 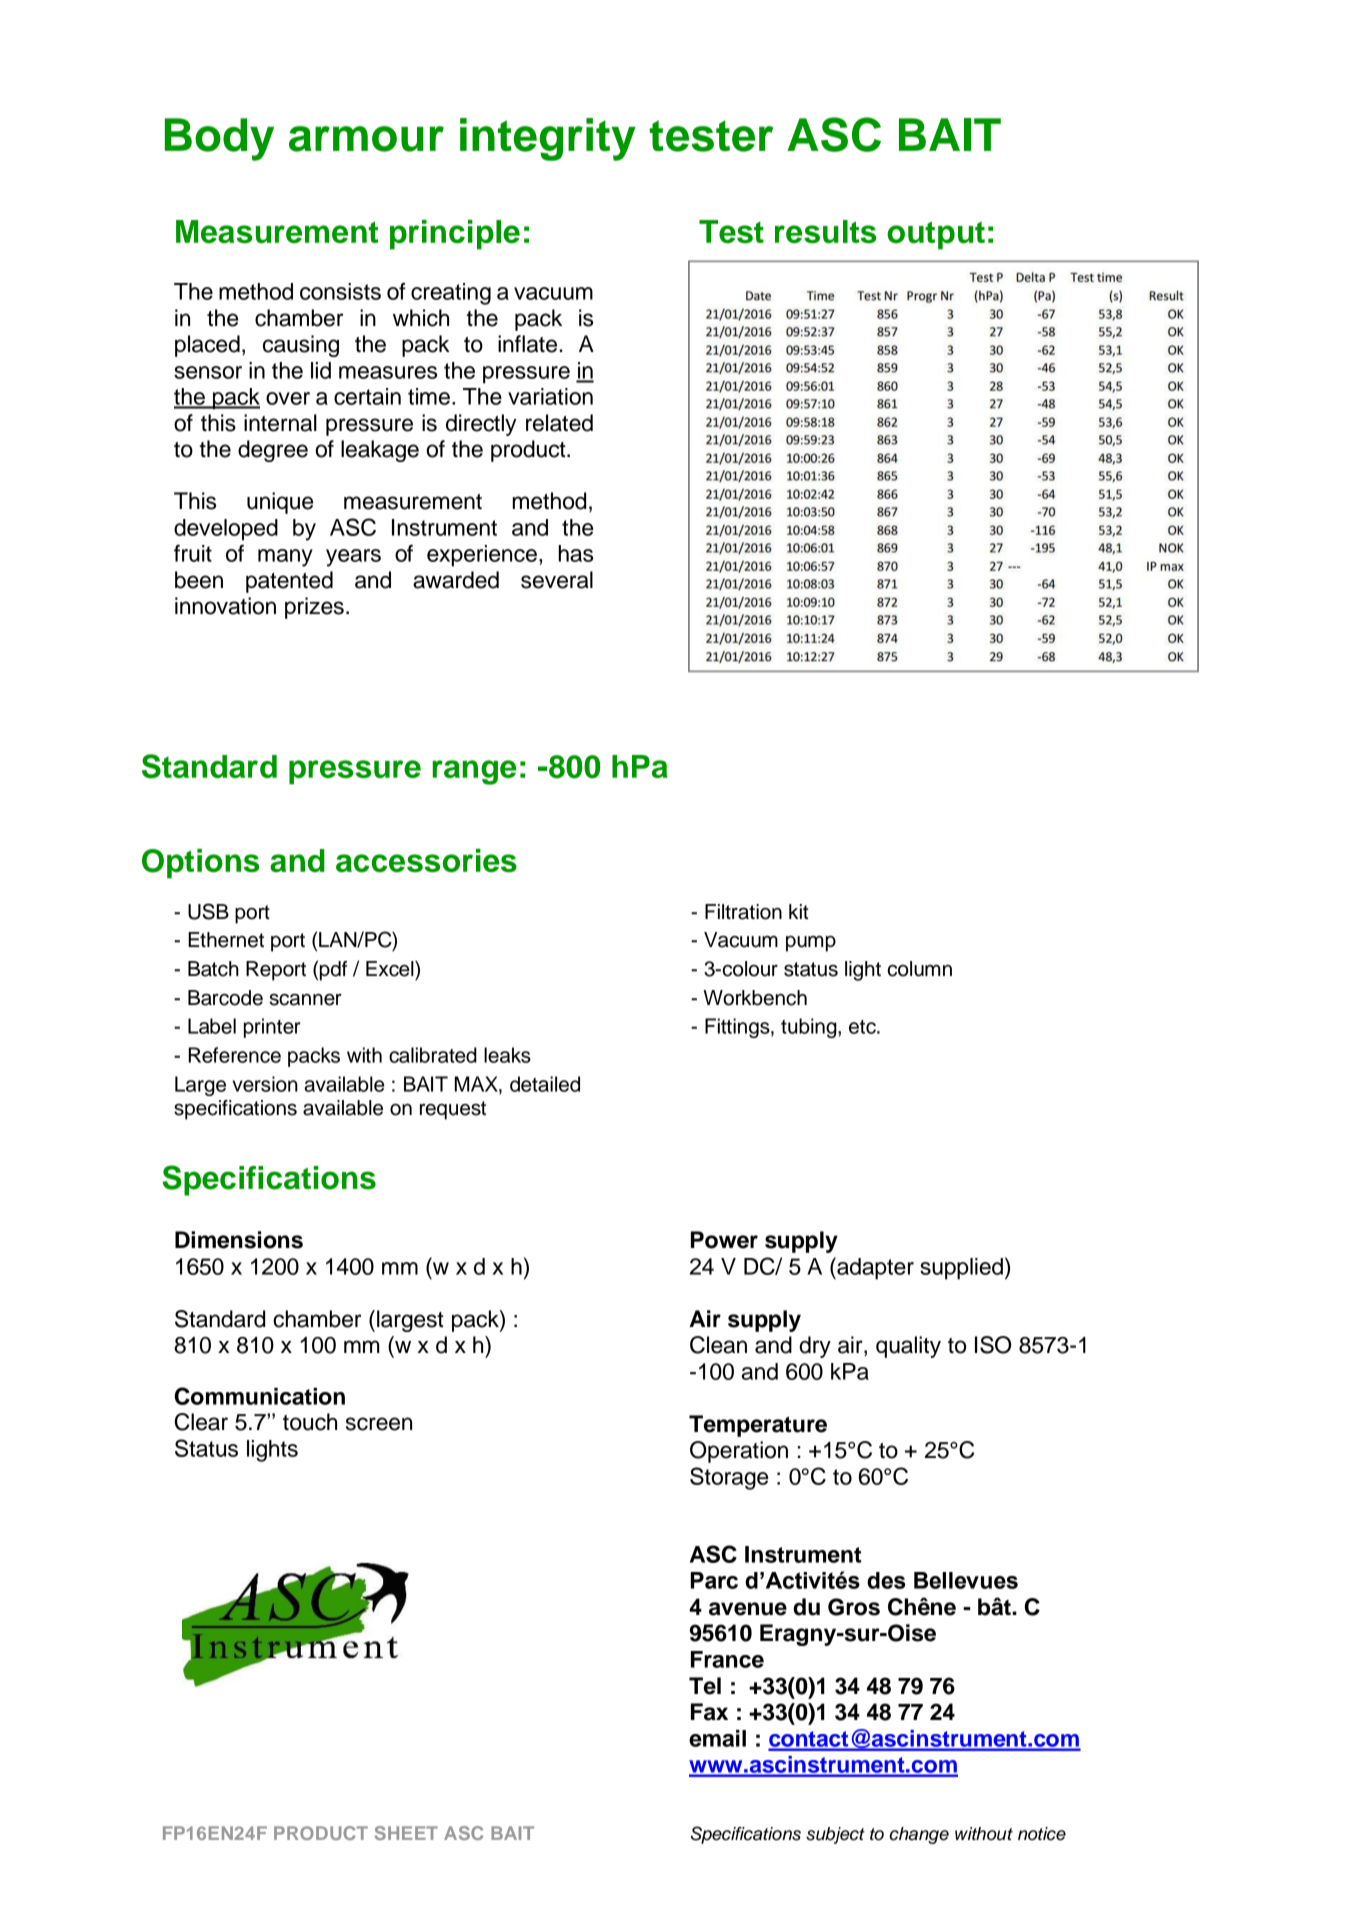 What do you see at coordinates (406, 1833) in the document?
I see `SHEET` at bounding box center [406, 1833].
